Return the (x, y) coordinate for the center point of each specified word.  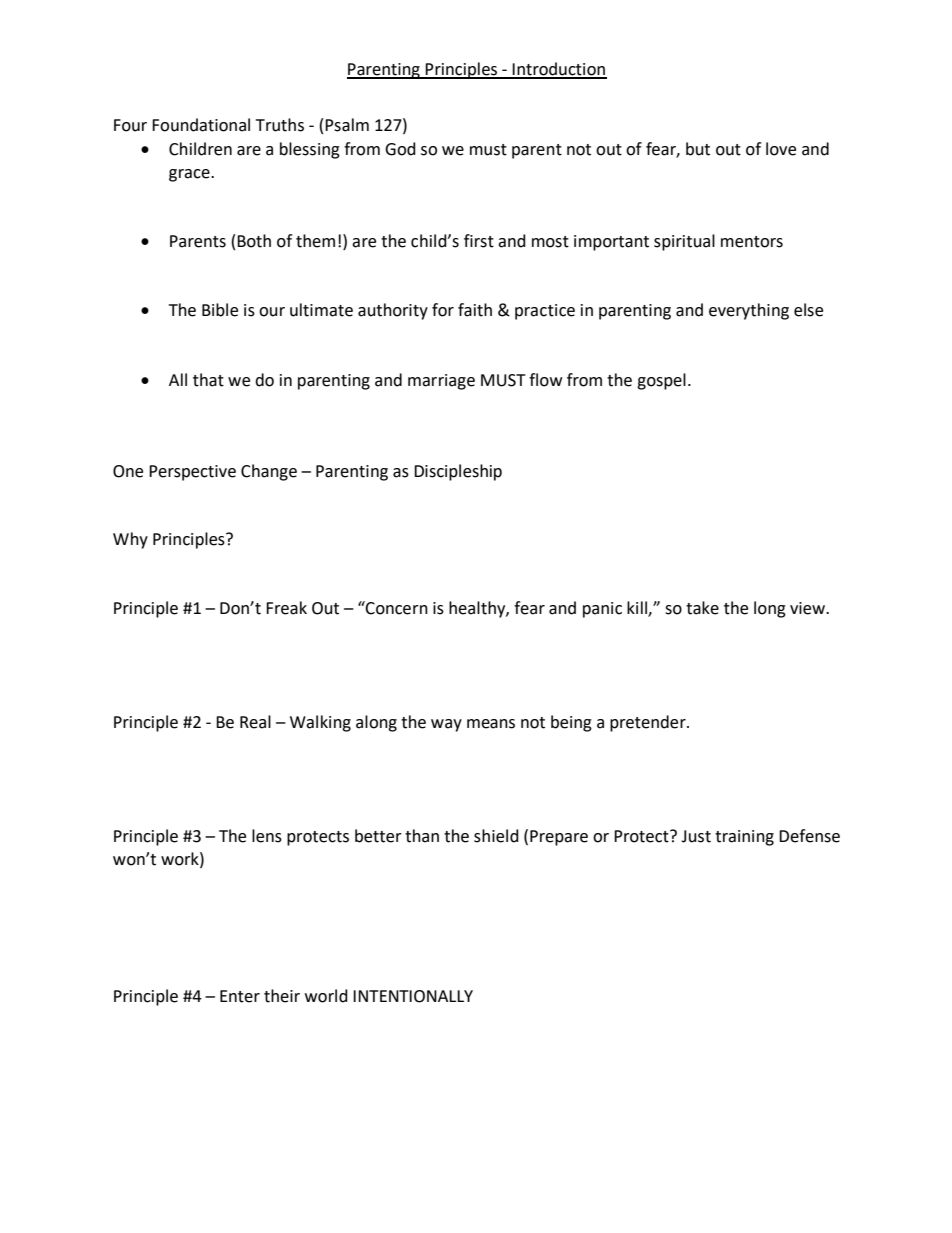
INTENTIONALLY (413, 996)
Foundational (201, 125)
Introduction (559, 70)
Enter (240, 996)
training (744, 838)
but (698, 149)
